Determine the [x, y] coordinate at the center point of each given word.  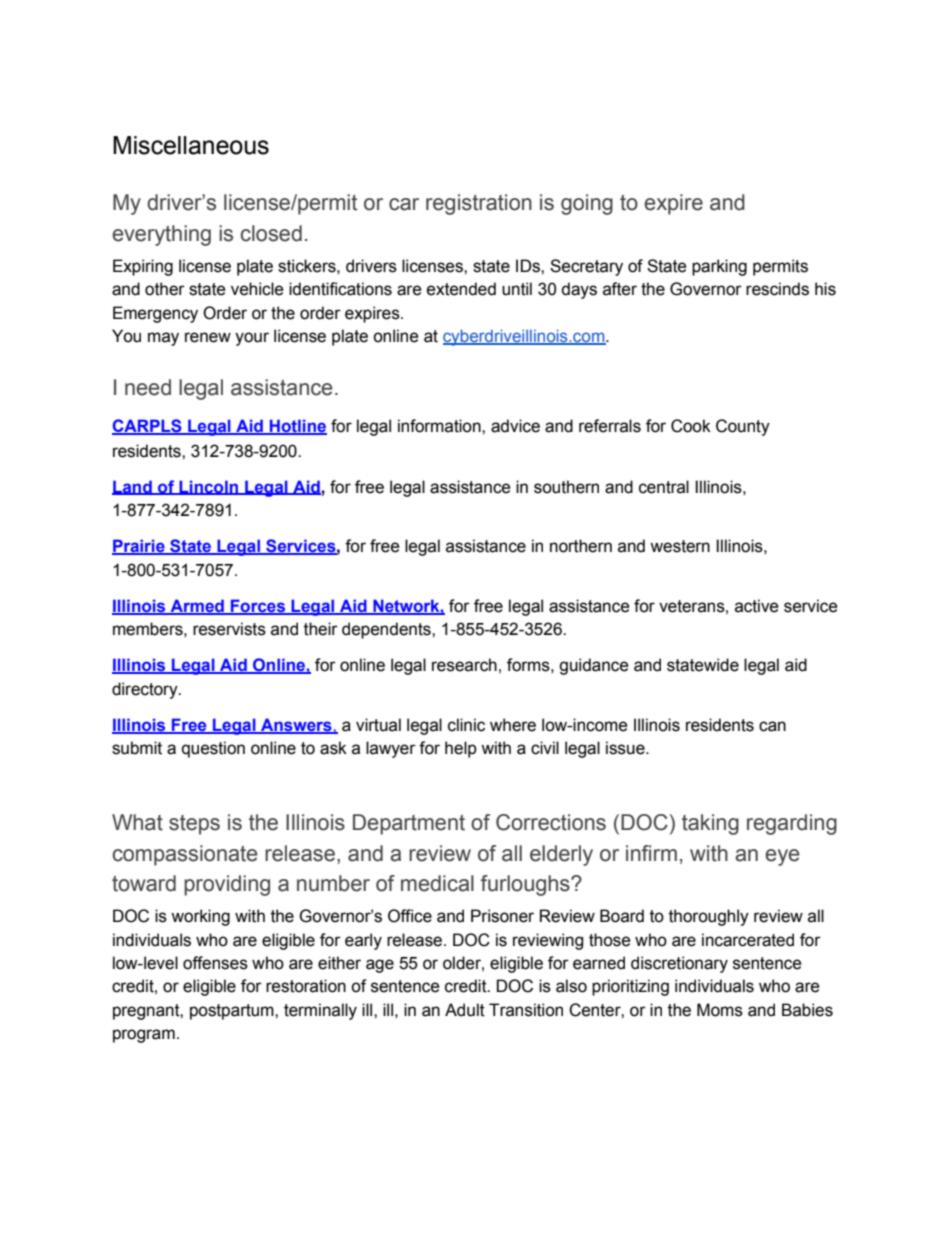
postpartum [233, 1012]
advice [515, 426]
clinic [466, 725]
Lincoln [209, 487]
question [213, 749]
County [743, 427]
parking [719, 267]
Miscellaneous [191, 145]
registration [479, 204]
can [772, 726]
